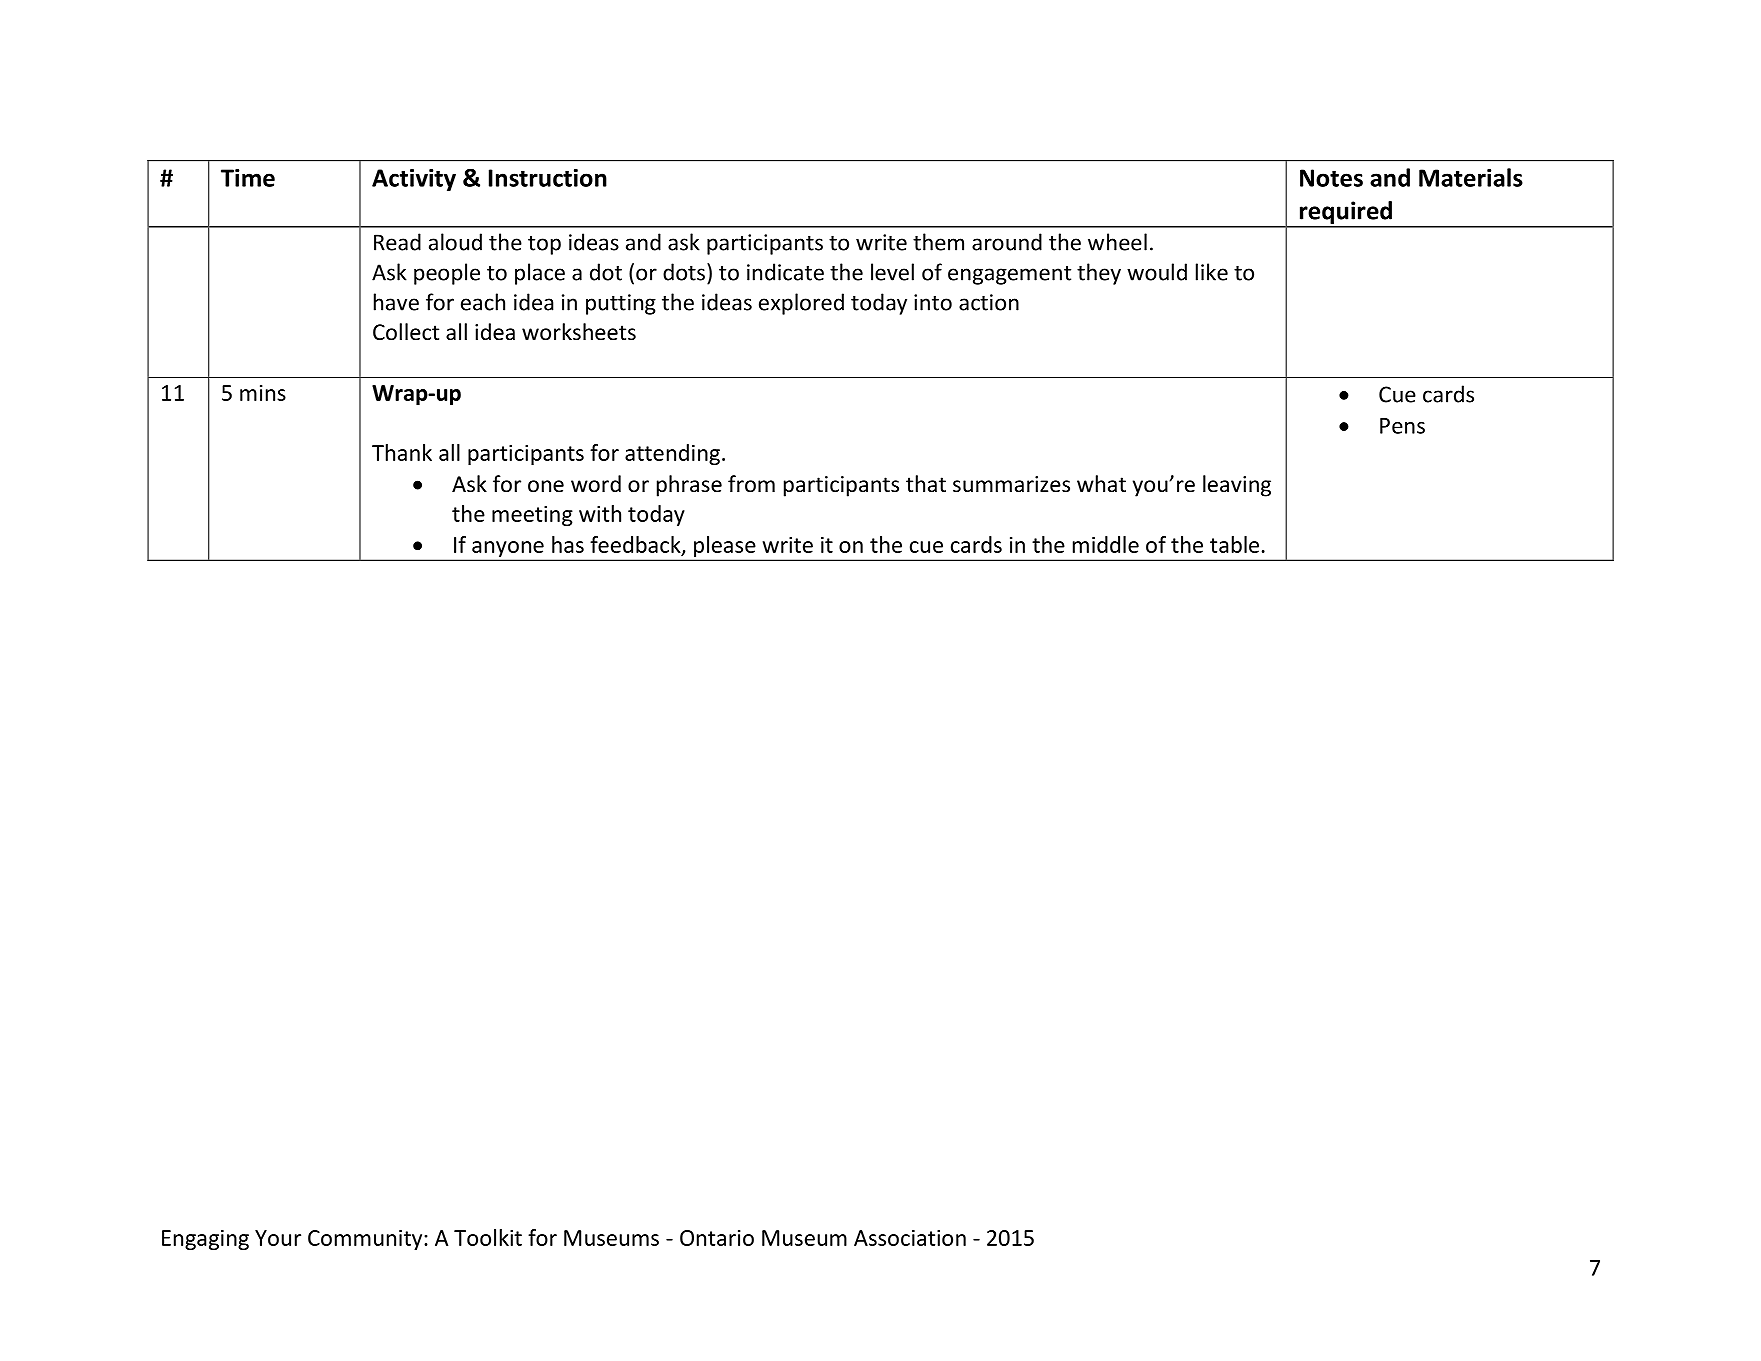 This page has width=1761, height=1361. Describe the element at coordinates (402, 452) in the page. I see `Thank` at that location.
